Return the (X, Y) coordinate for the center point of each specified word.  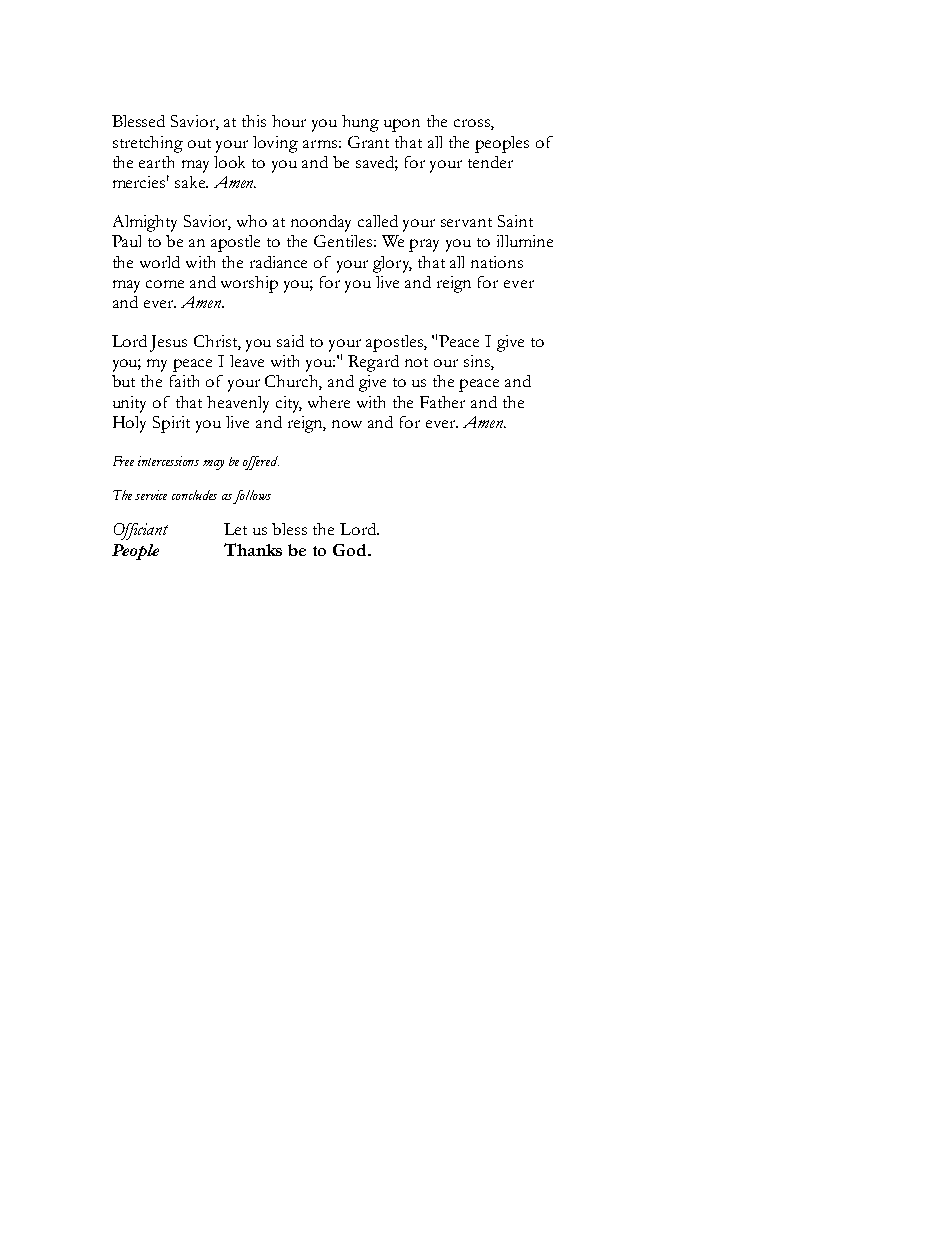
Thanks (253, 549)
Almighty (145, 223)
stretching (148, 144)
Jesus (168, 343)
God (351, 550)
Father (442, 402)
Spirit (171, 424)
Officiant (141, 531)
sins (478, 362)
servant (466, 222)
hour (289, 121)
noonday (321, 223)
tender (490, 162)
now (347, 424)
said (290, 341)
